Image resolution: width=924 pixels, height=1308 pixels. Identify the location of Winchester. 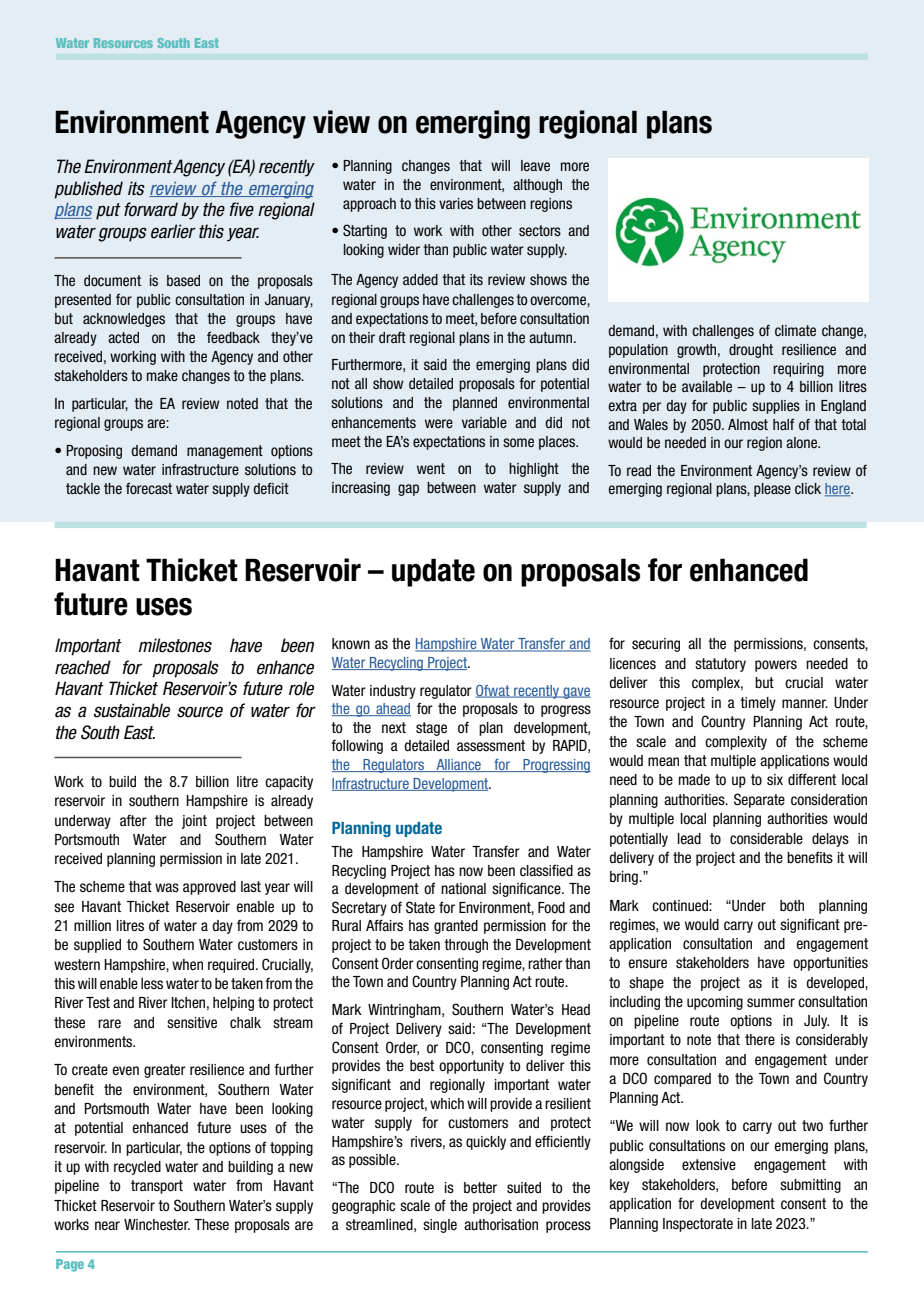
(157, 1225).
